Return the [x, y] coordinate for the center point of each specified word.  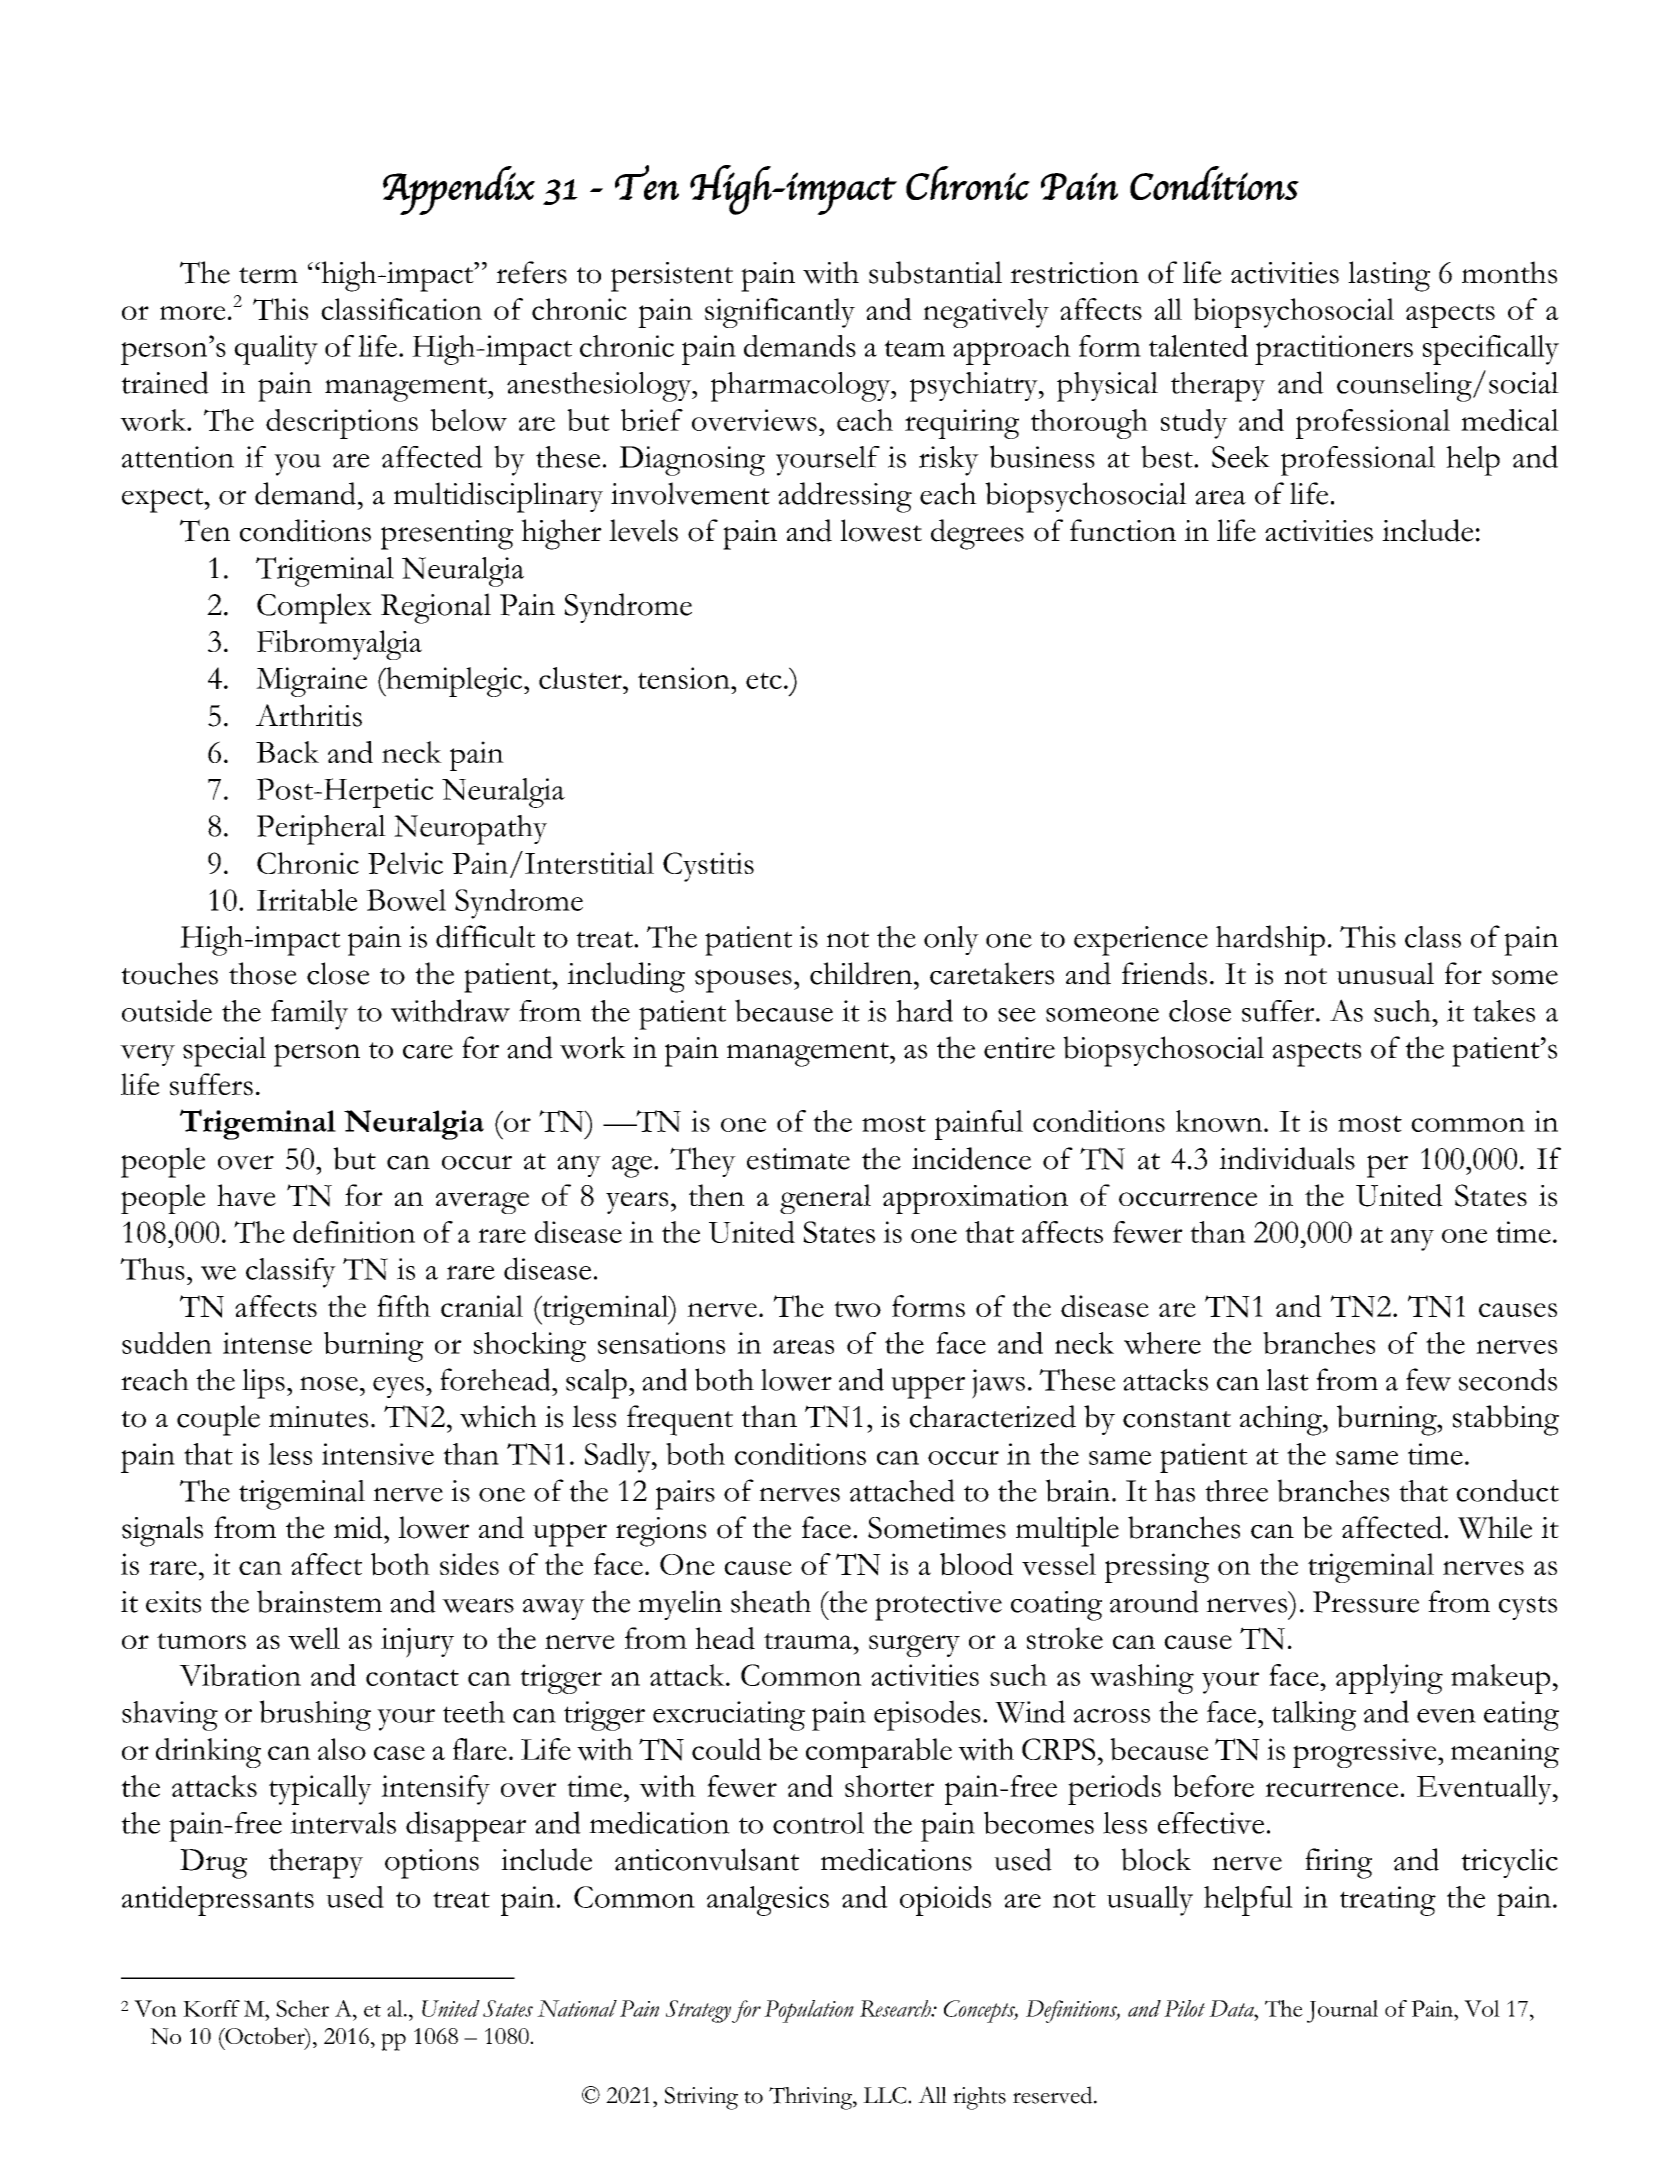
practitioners [1334, 350]
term [268, 275]
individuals [1287, 1158]
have [246, 1195]
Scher [302, 2008]
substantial [935, 272]
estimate [798, 1159]
